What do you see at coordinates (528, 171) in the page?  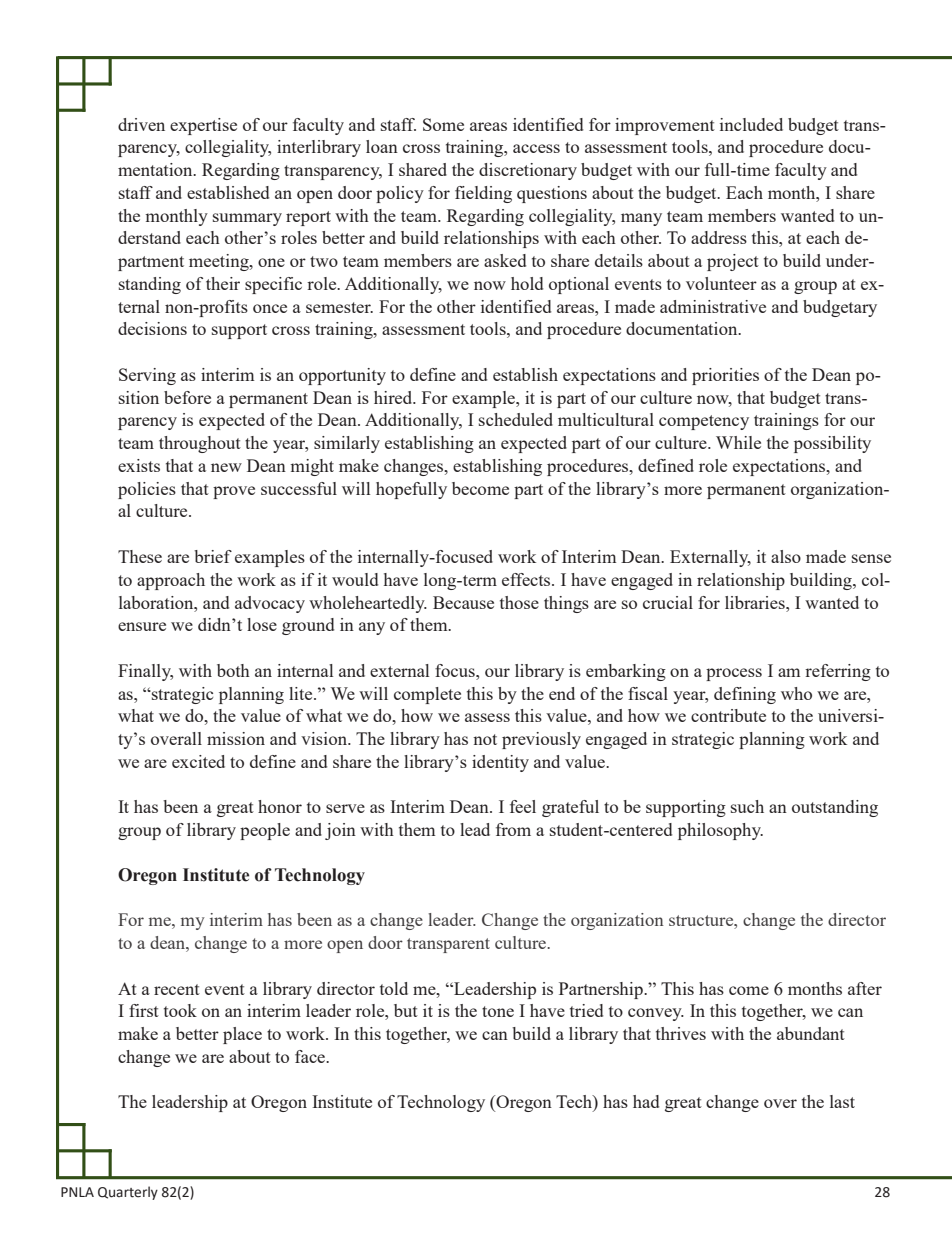 I see `discretionary` at bounding box center [528, 171].
